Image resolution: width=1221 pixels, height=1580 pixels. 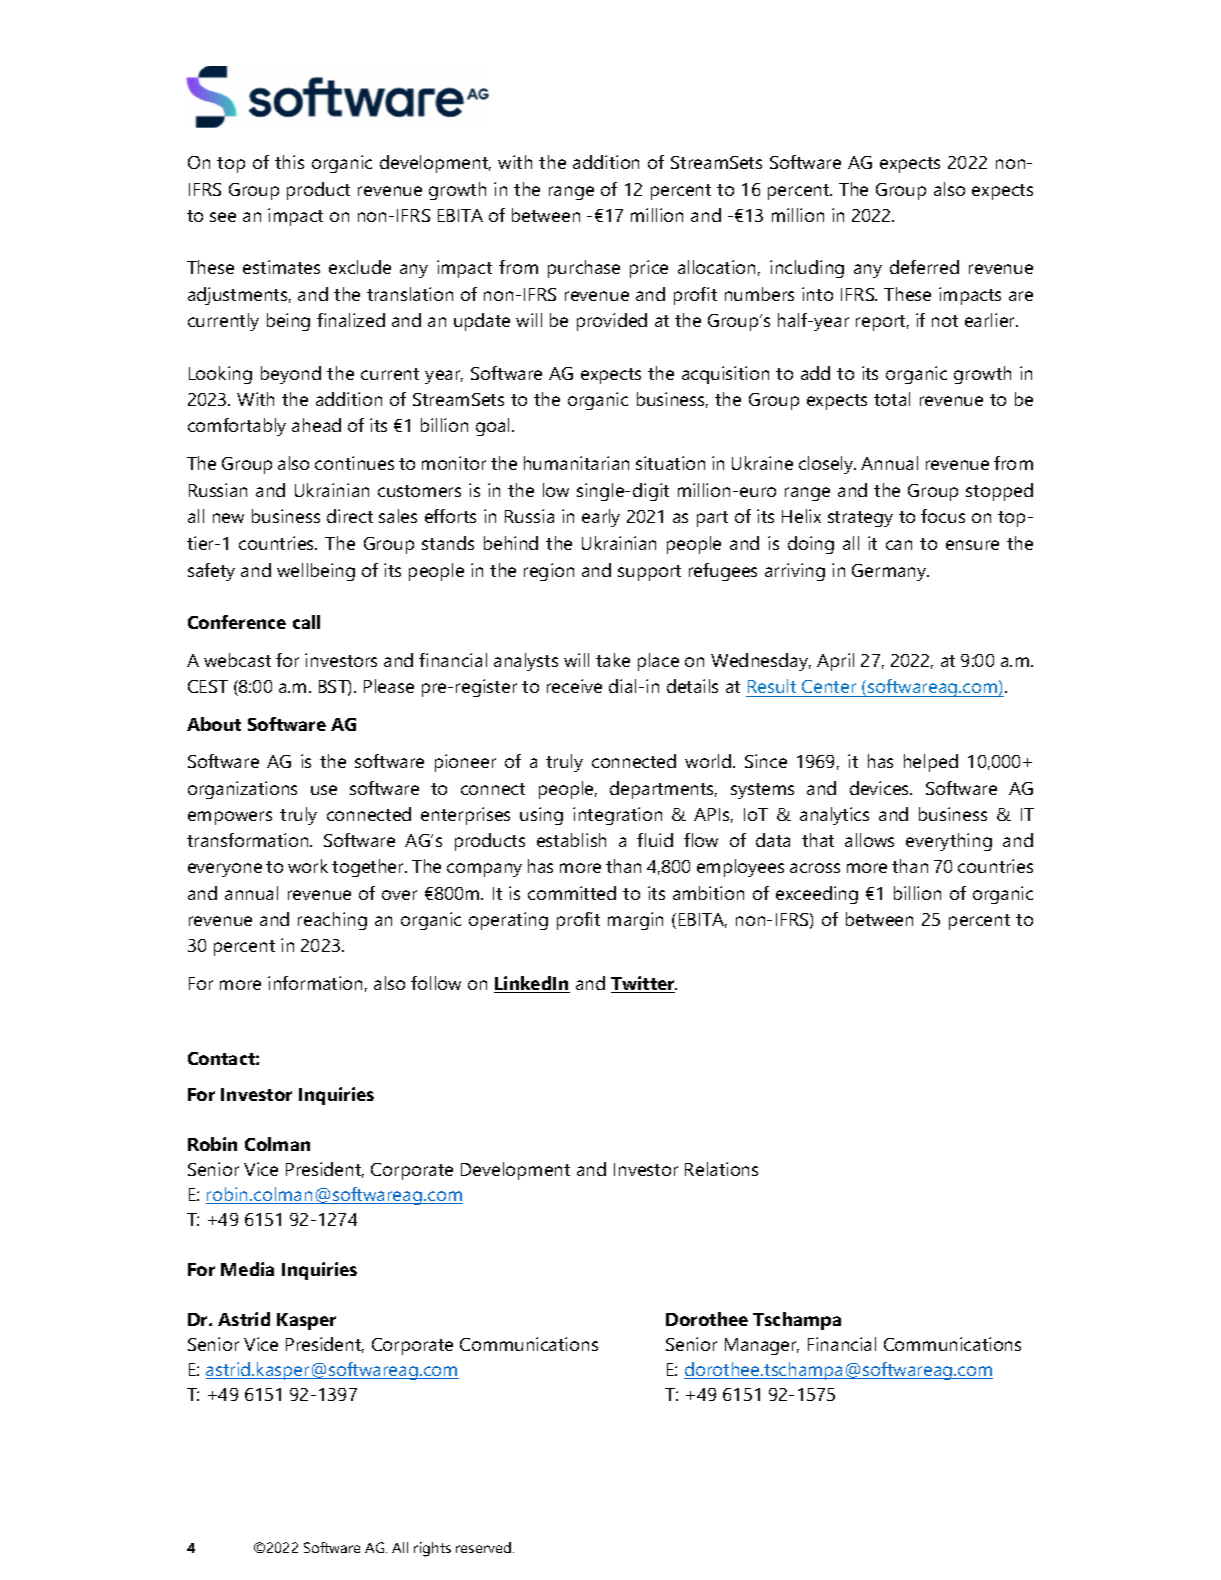 What do you see at coordinates (601, 518) in the screenshot?
I see `early` at bounding box center [601, 518].
